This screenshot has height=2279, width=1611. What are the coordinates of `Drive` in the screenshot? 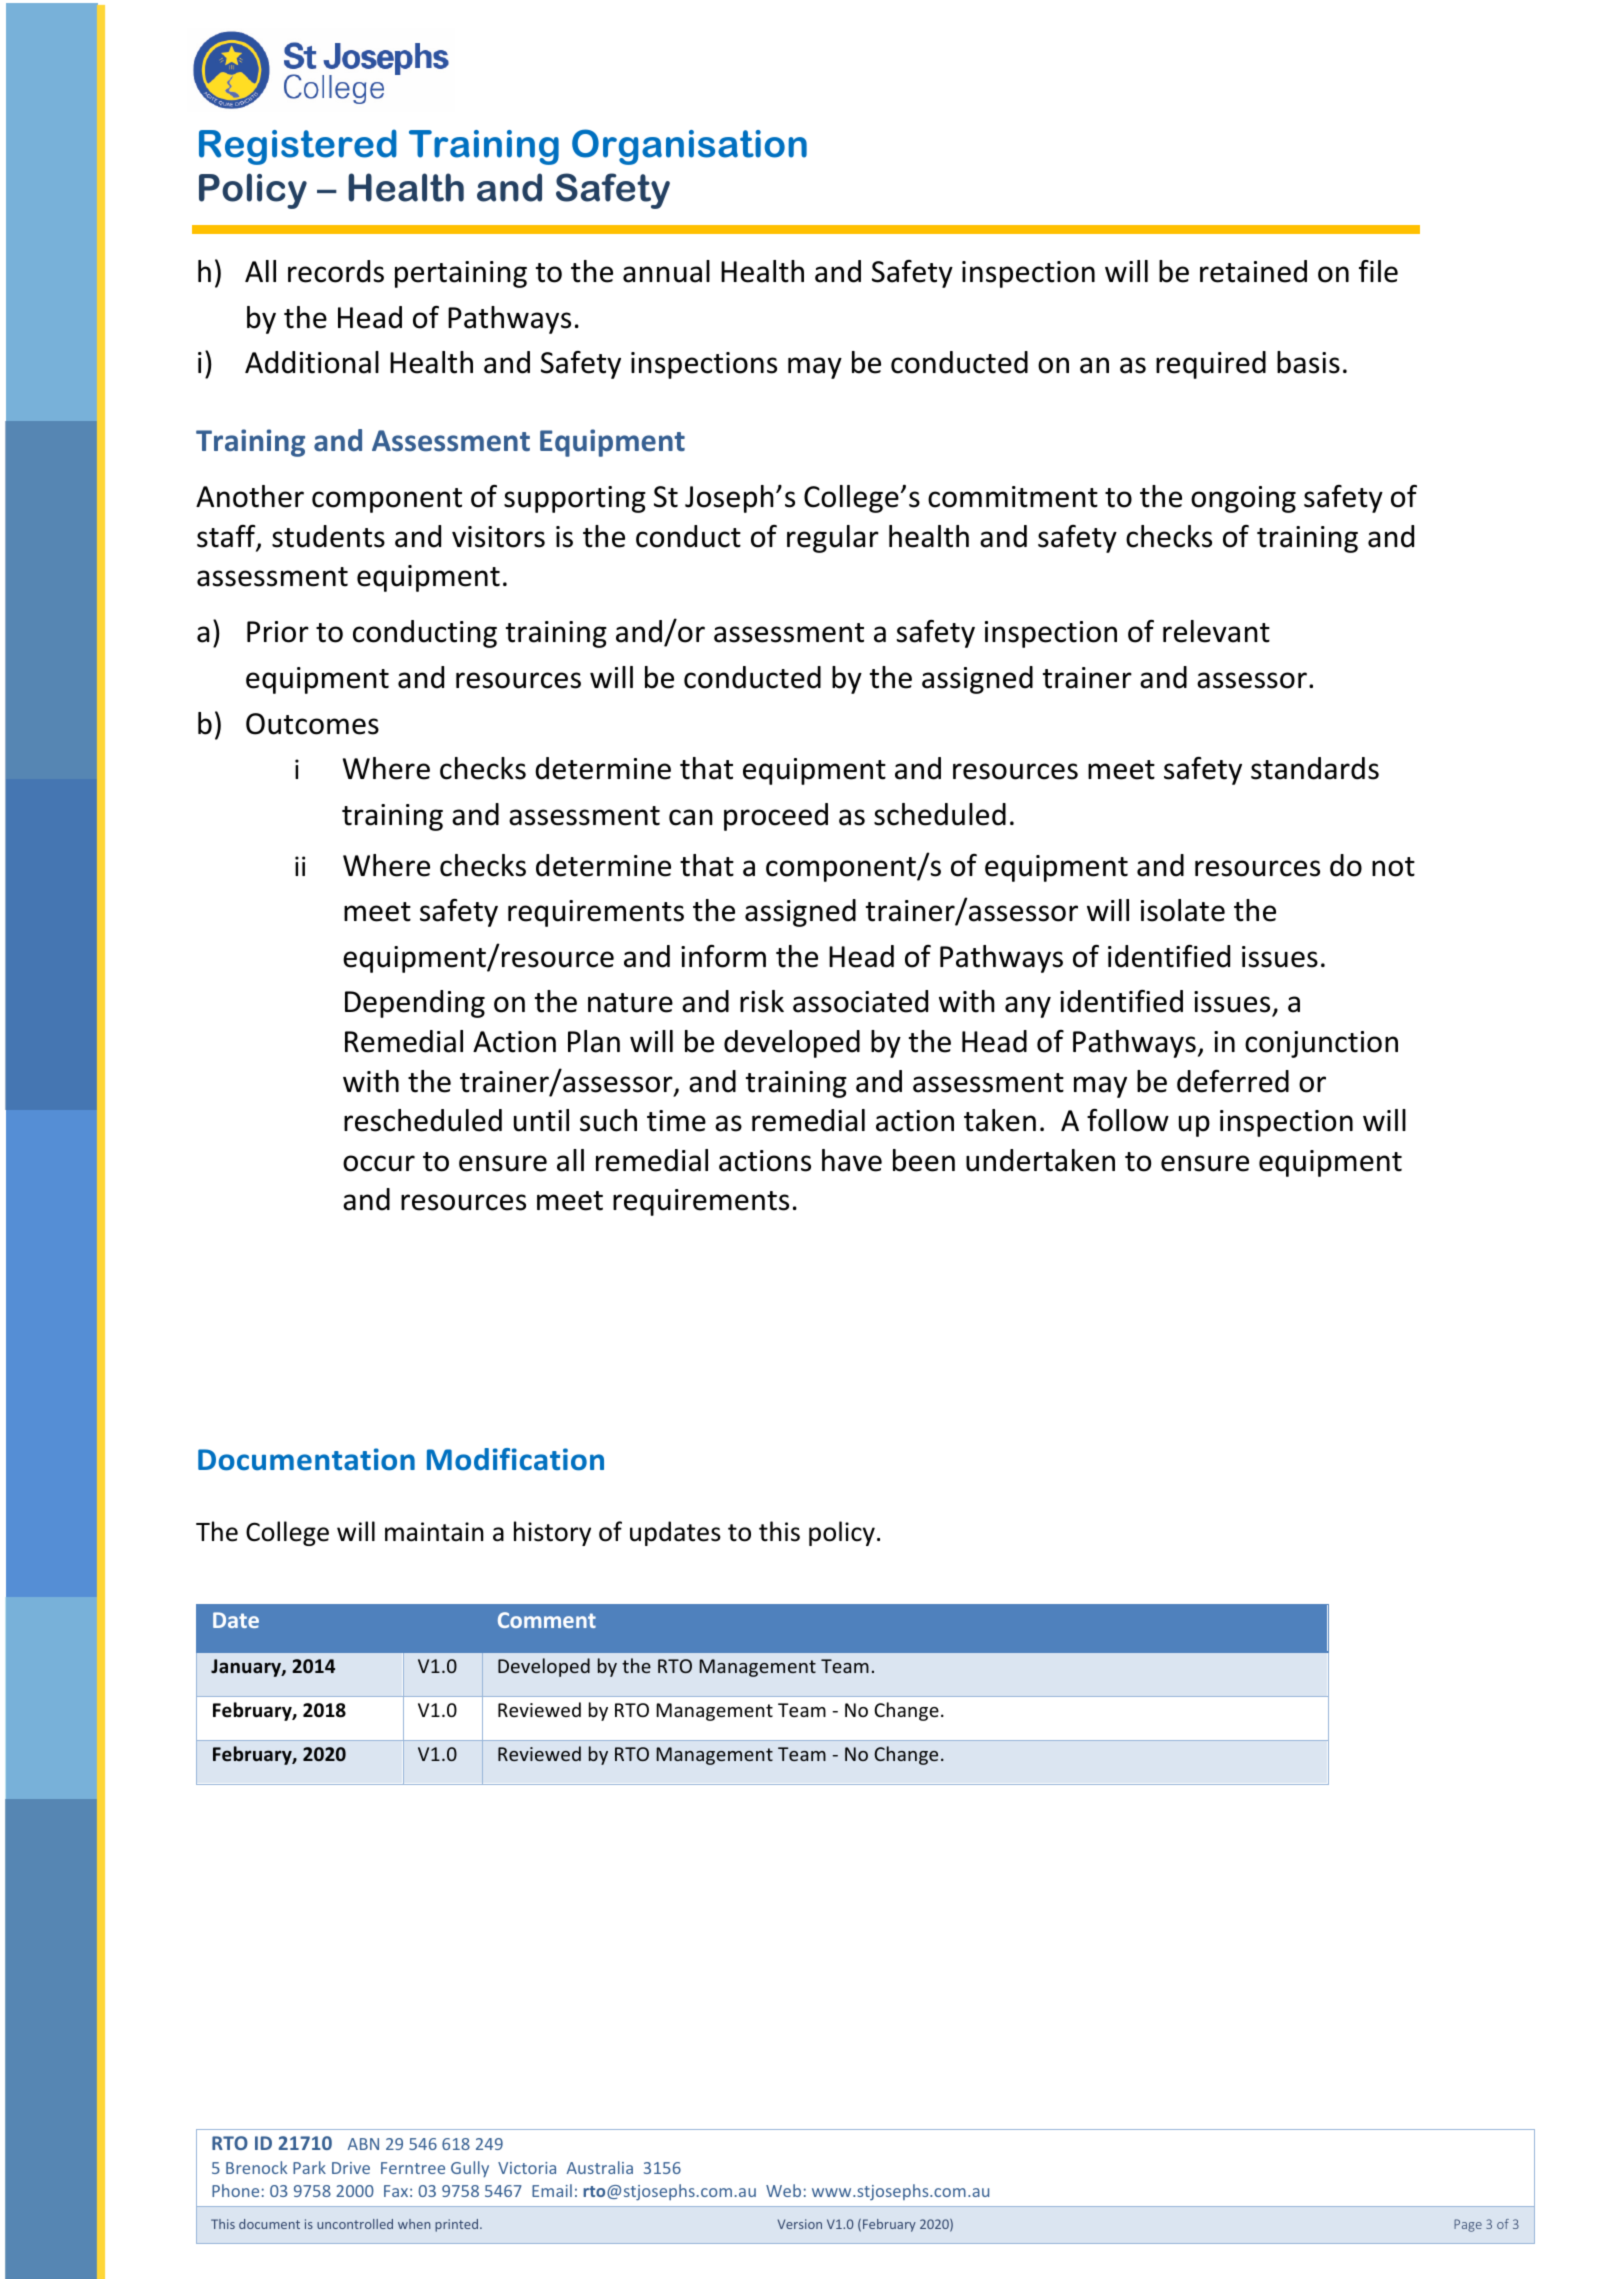 It's located at (351, 2168).
